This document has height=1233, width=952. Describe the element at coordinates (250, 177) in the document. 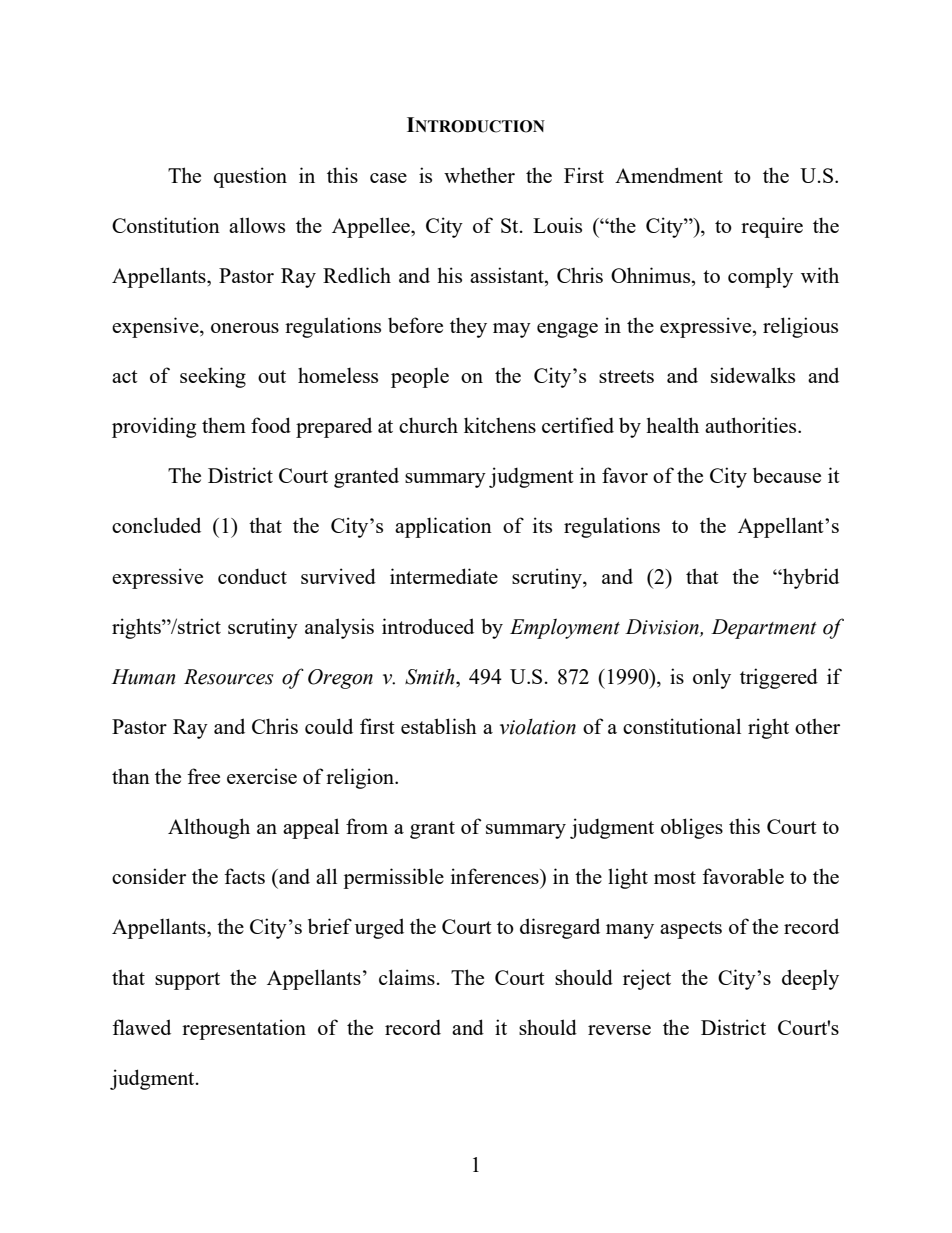

I see `question` at that location.
